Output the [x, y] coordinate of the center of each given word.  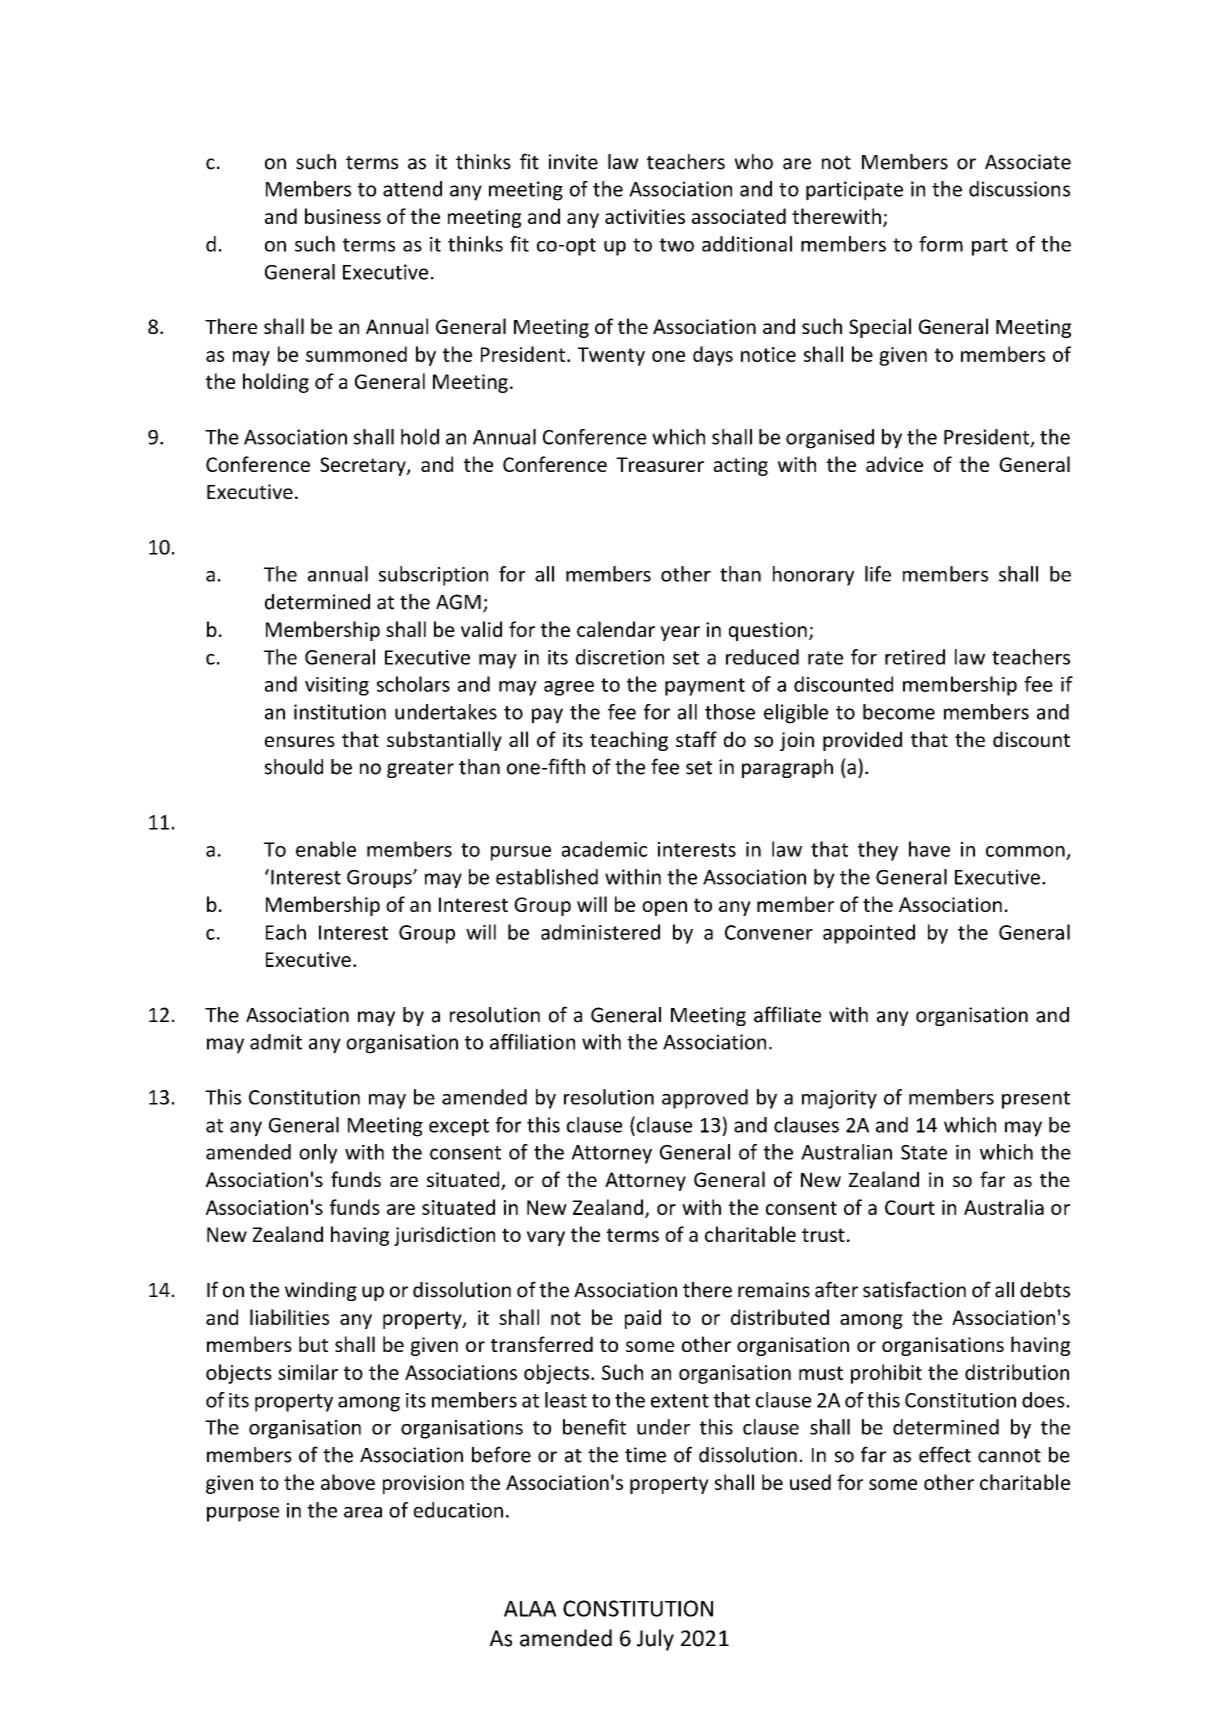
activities [645, 216]
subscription [433, 576]
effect [945, 1454]
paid [643, 1319]
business [343, 216]
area [363, 1512]
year [680, 633]
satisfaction [914, 1289]
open [664, 908]
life [878, 574]
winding [321, 1291]
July [655, 1640]
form [941, 244]
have [929, 849]
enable [326, 849]
